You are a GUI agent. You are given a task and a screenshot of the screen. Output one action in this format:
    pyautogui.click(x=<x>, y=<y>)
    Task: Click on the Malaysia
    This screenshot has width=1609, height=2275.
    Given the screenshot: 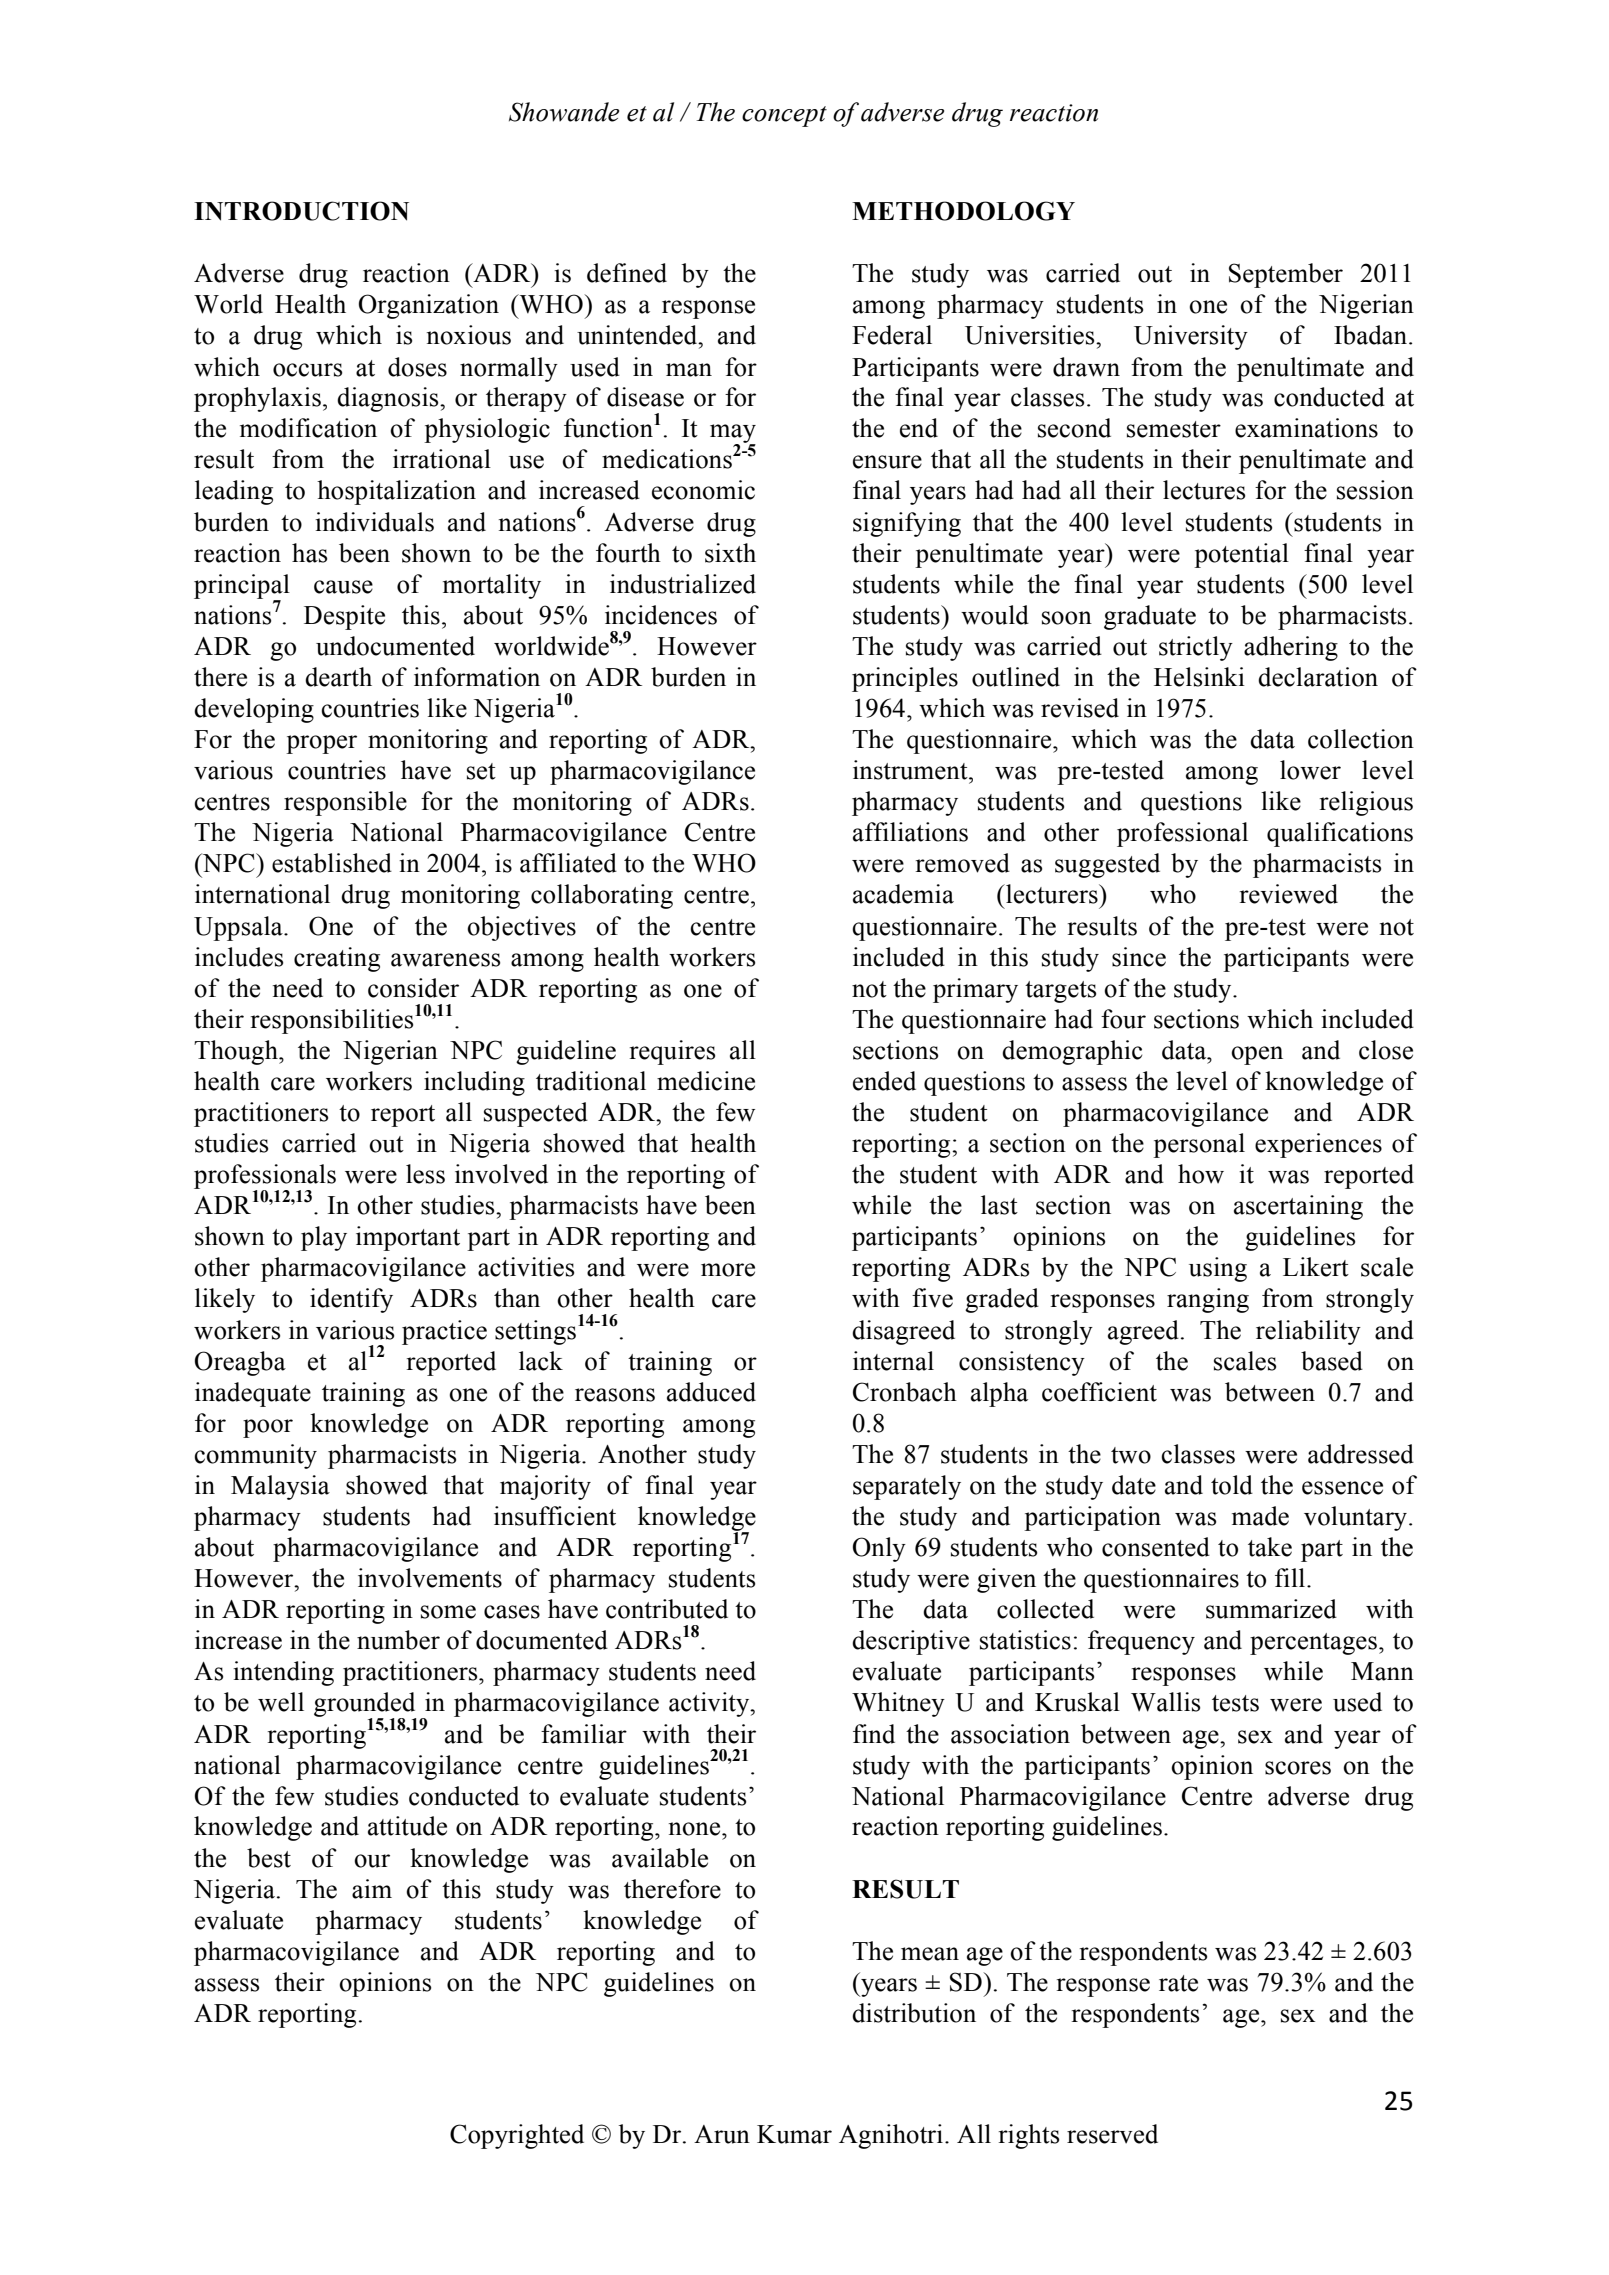 What is the action you would take?
    pyautogui.click(x=280, y=1487)
